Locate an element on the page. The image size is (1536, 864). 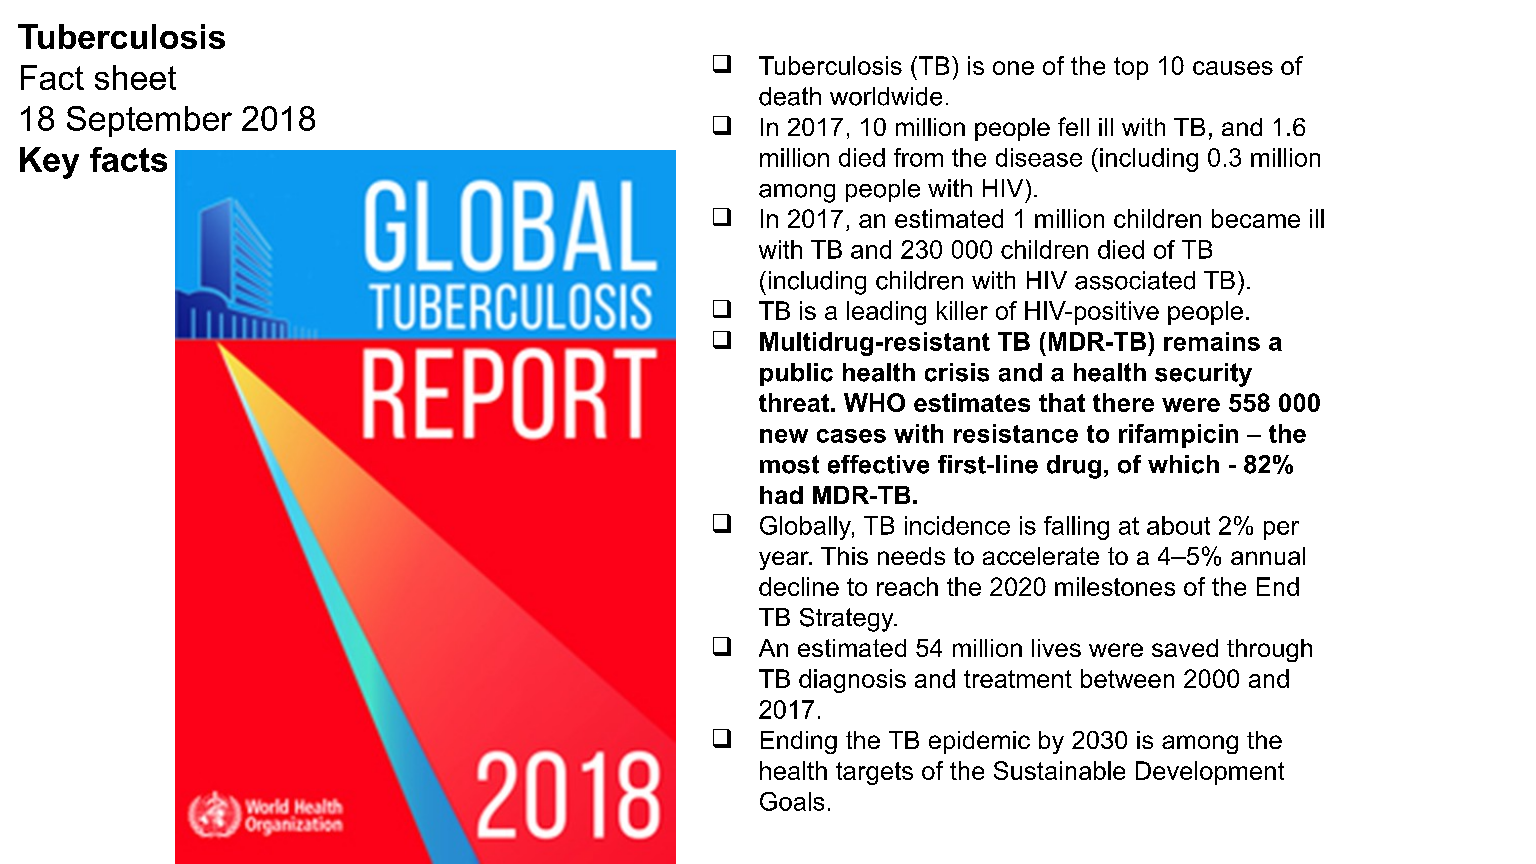
sheet is located at coordinates (135, 77).
